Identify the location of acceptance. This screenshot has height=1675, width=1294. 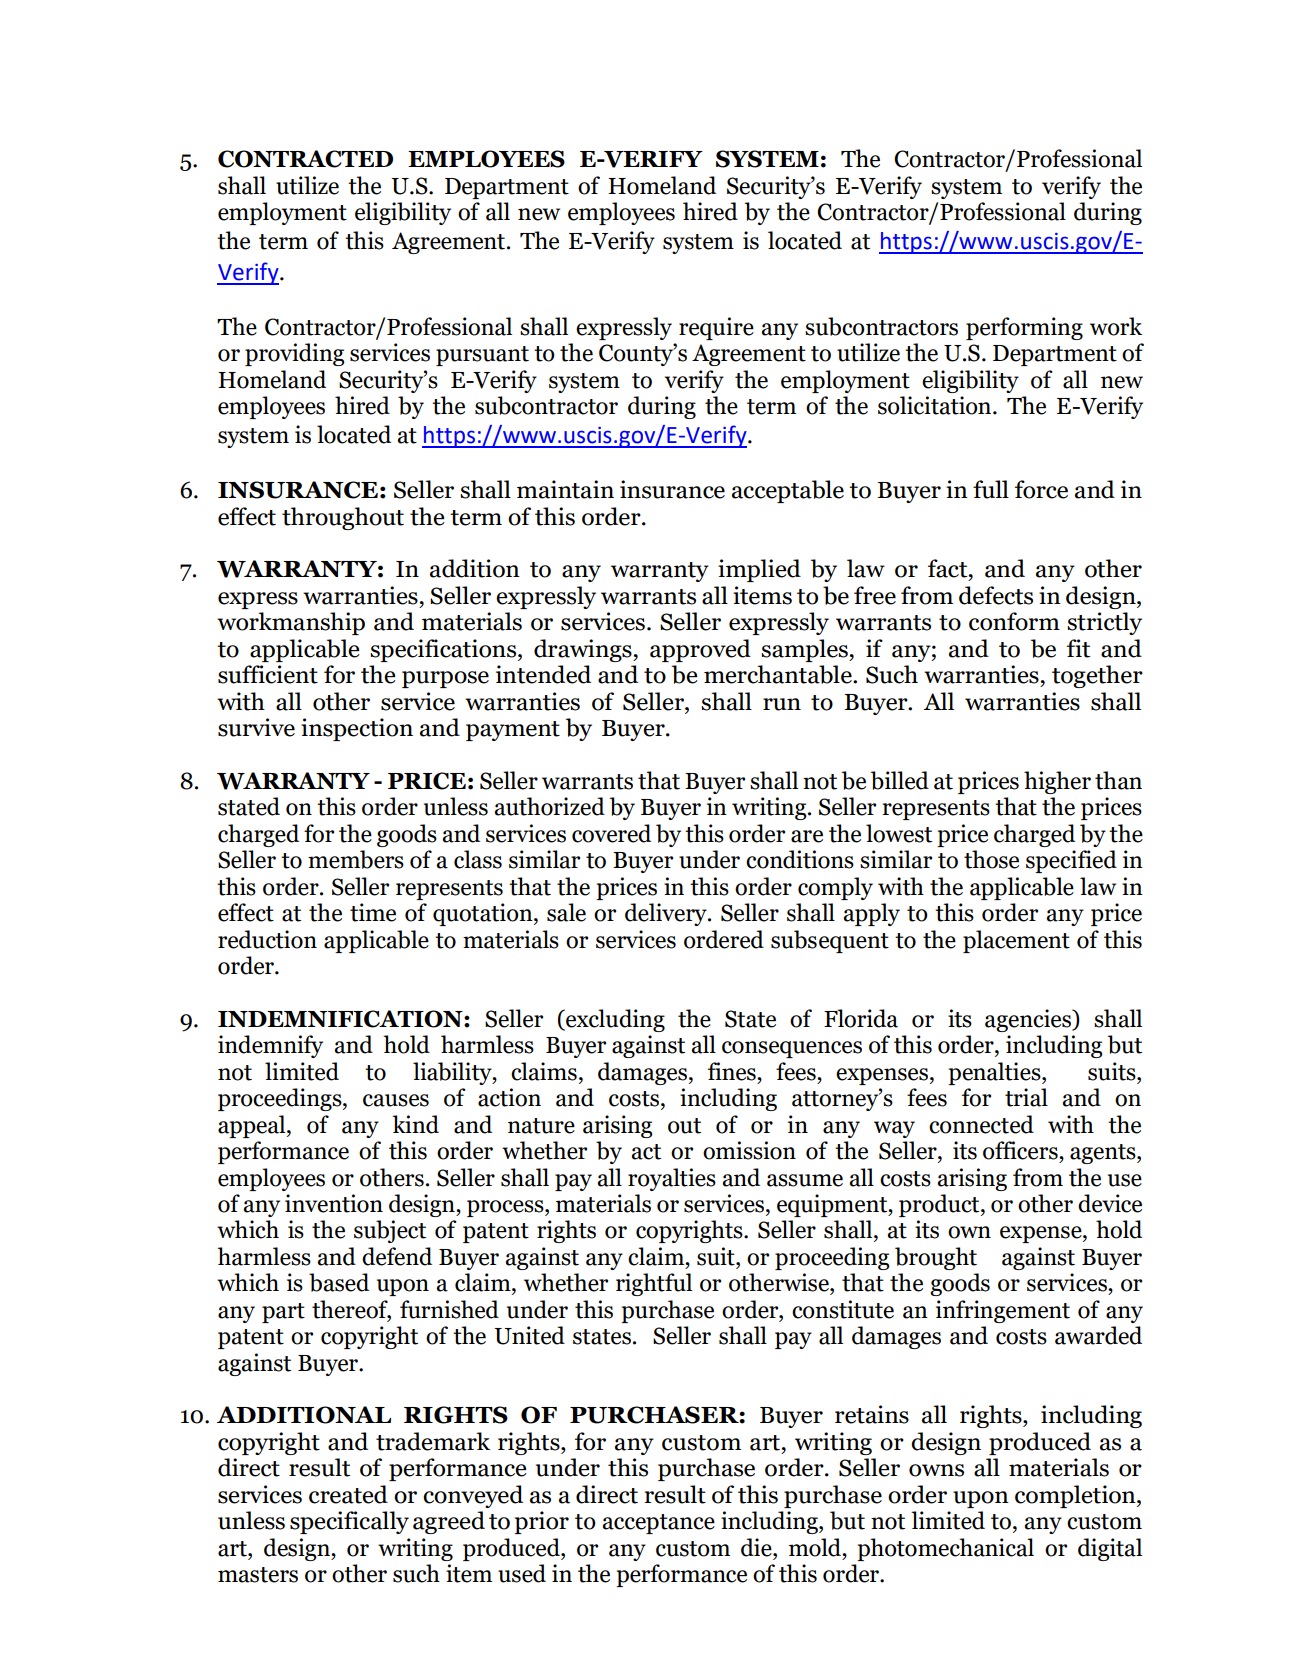
(658, 1524).
